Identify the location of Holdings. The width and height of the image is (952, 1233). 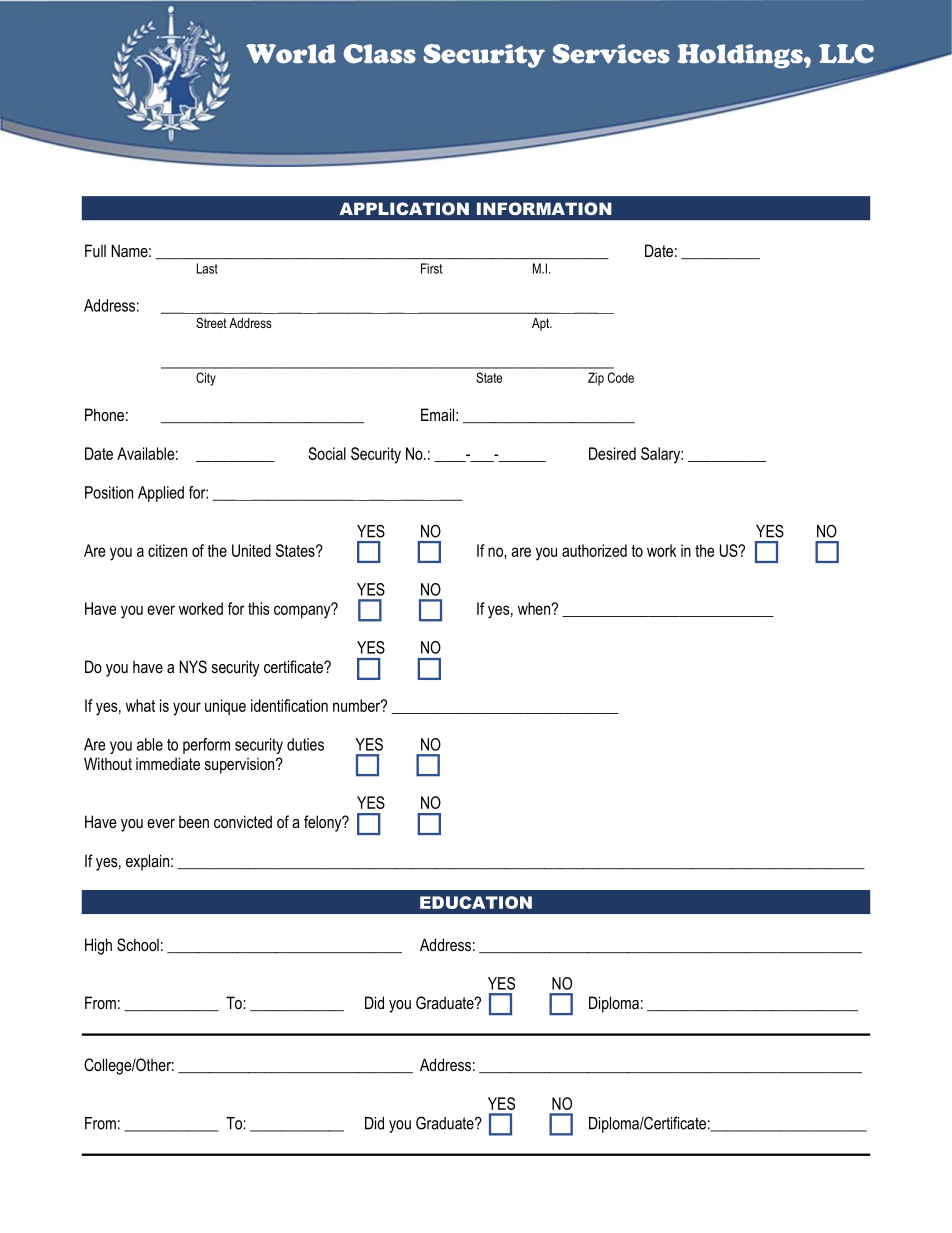
(741, 56).
